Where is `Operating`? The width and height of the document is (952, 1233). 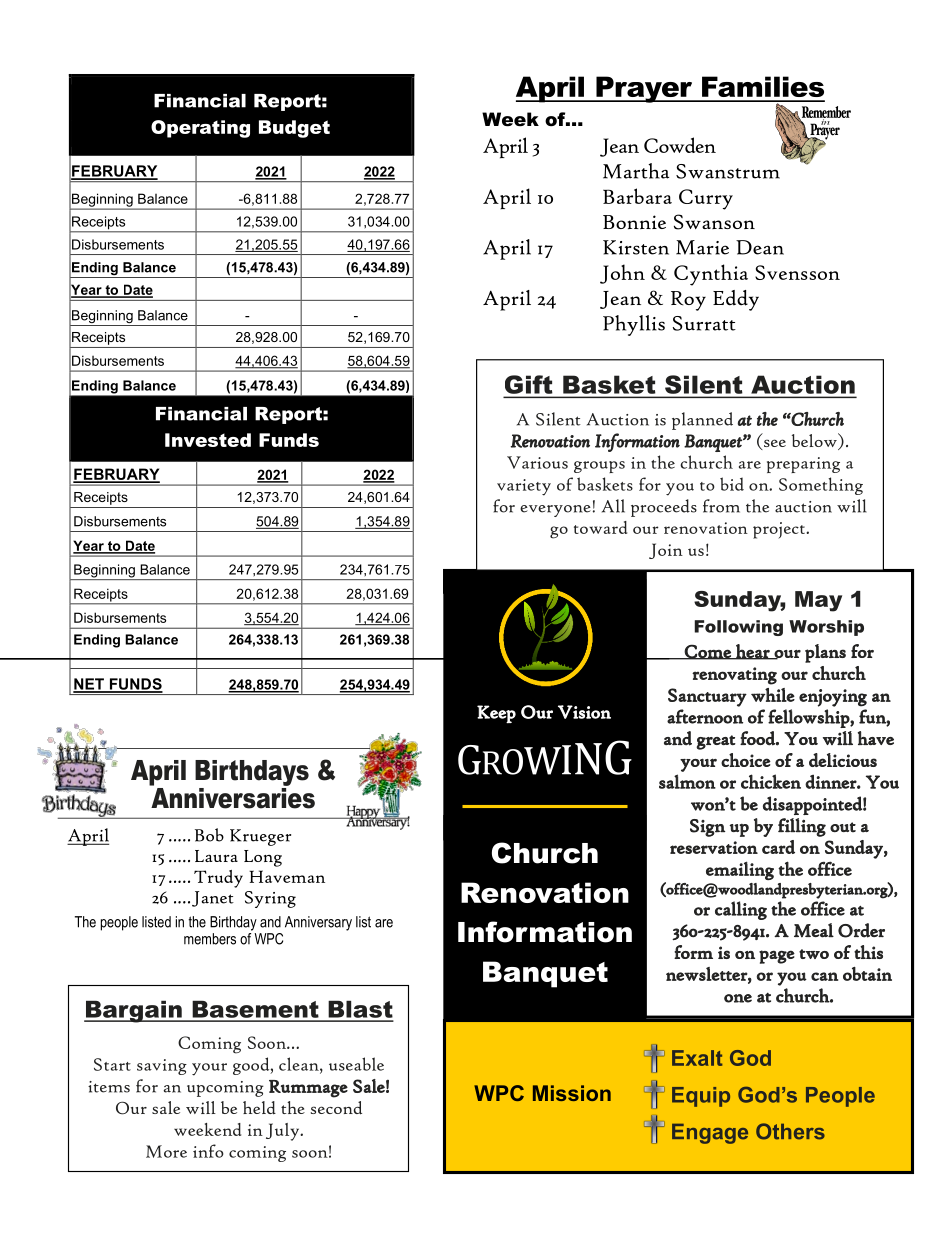
Operating is located at coordinates (200, 129).
